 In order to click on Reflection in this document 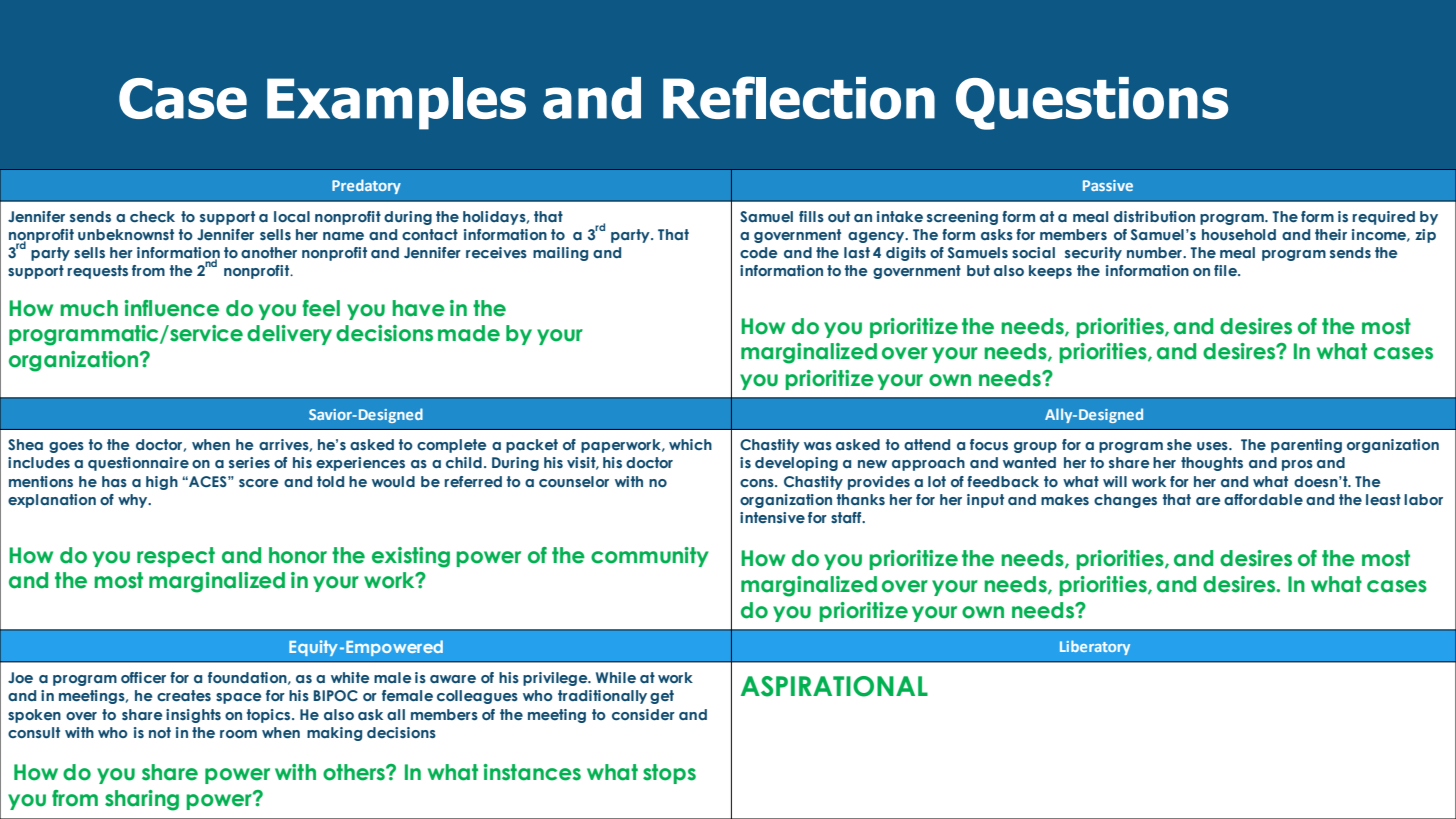, I will do `click(799, 98)`.
